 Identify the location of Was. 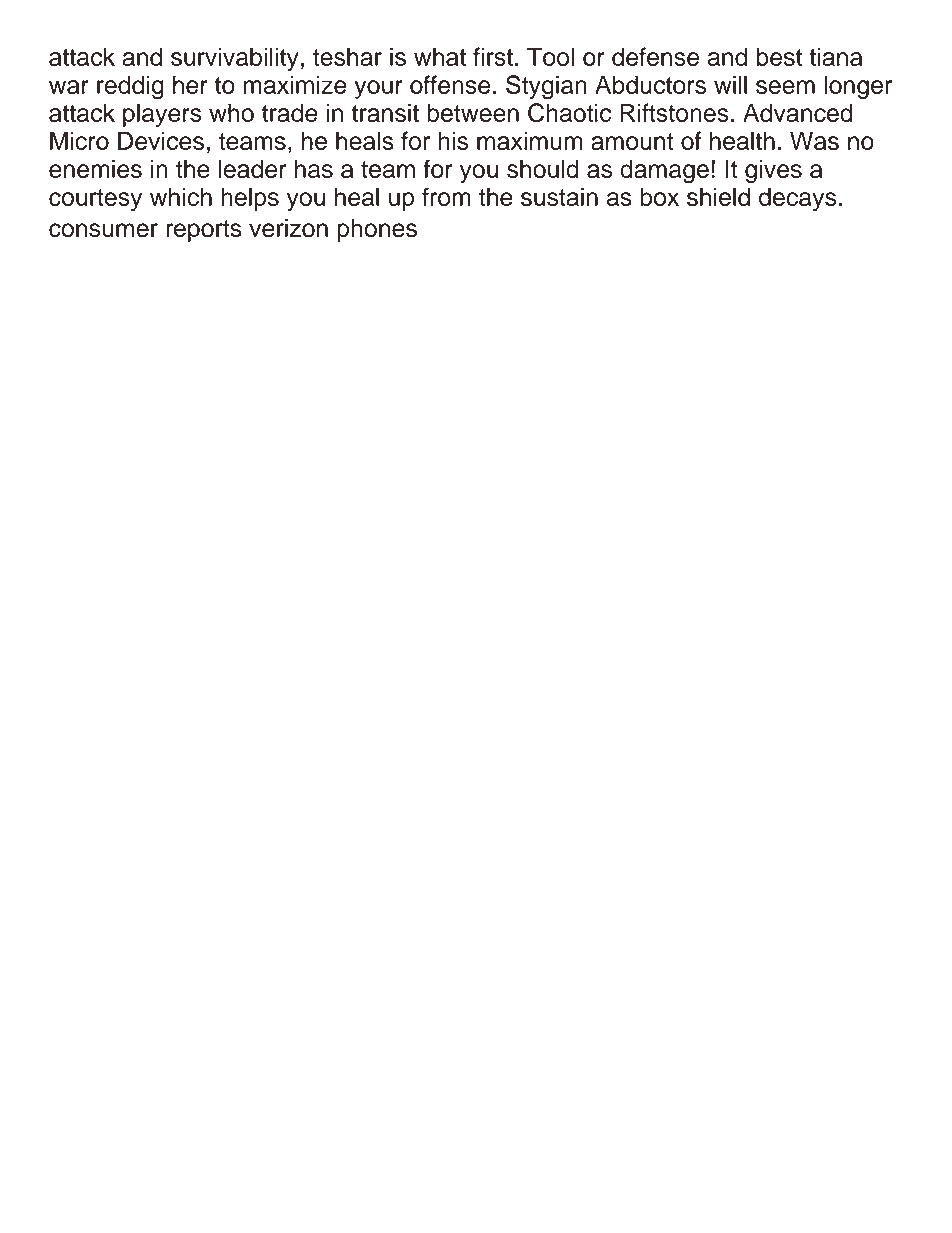
(814, 140).
